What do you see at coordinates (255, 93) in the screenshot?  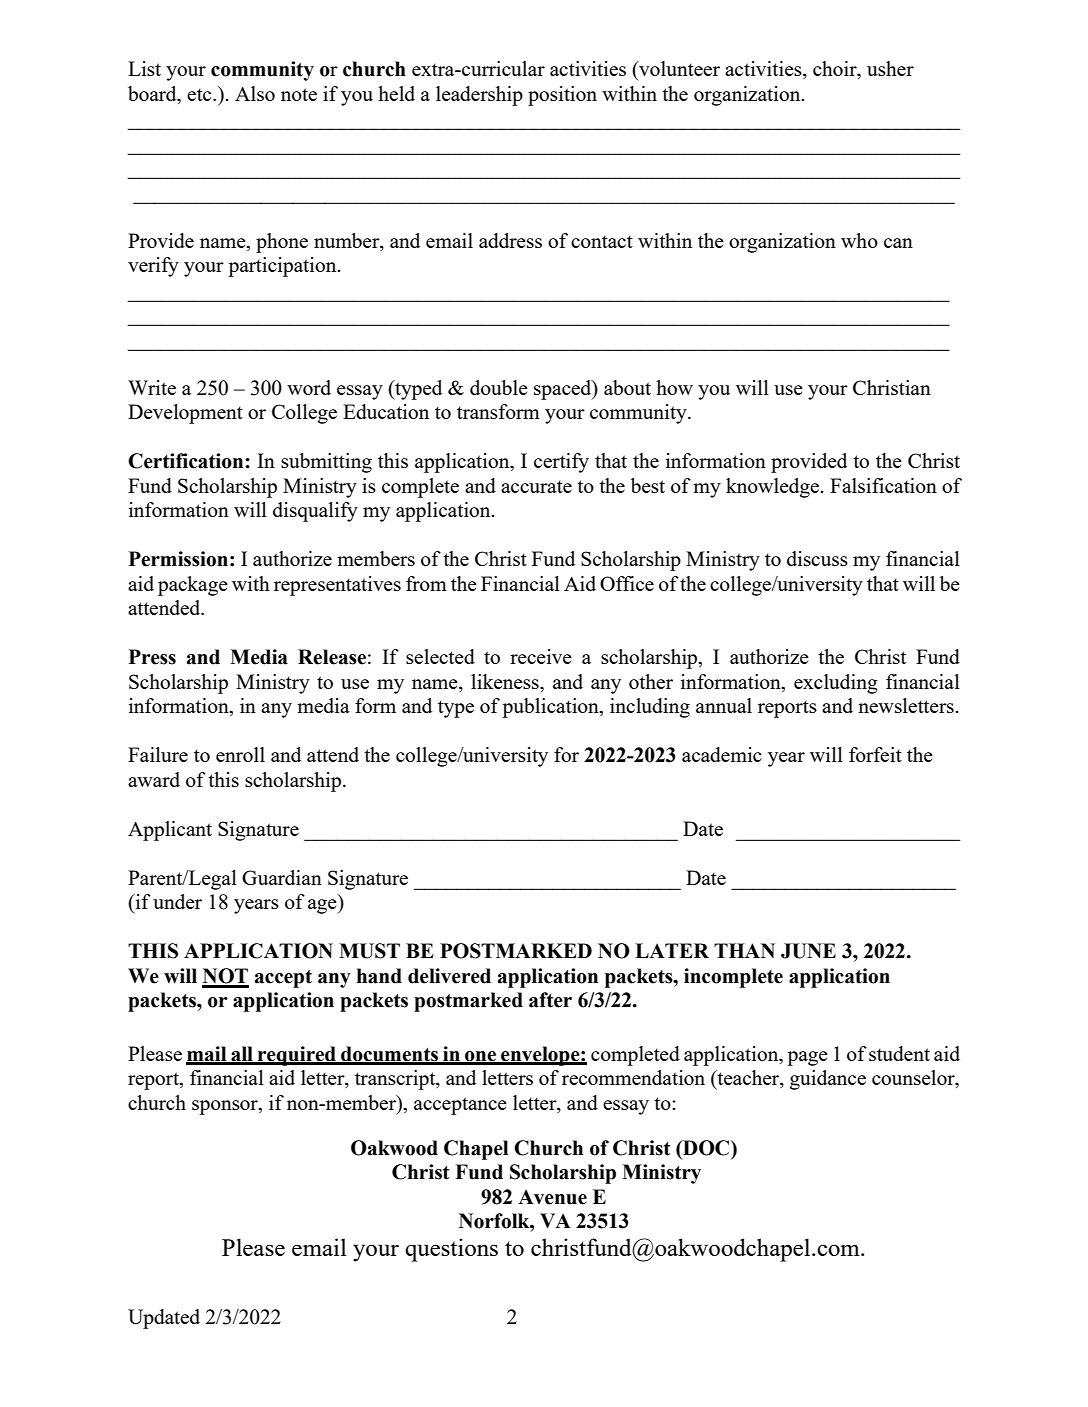 I see `Also` at bounding box center [255, 93].
